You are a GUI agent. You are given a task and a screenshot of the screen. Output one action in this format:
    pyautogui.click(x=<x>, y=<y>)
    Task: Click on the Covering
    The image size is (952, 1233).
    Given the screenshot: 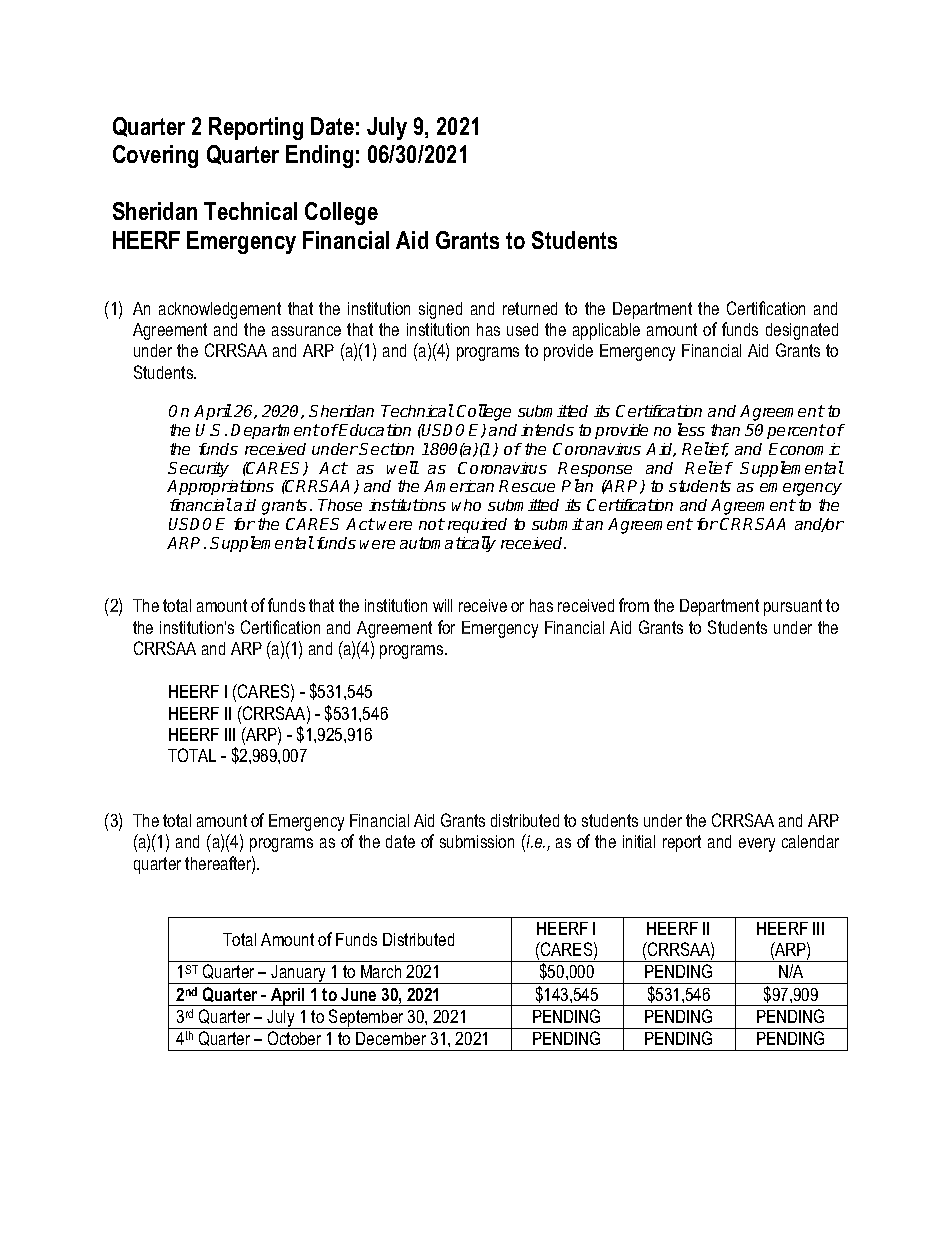 What is the action you would take?
    pyautogui.click(x=155, y=156)
